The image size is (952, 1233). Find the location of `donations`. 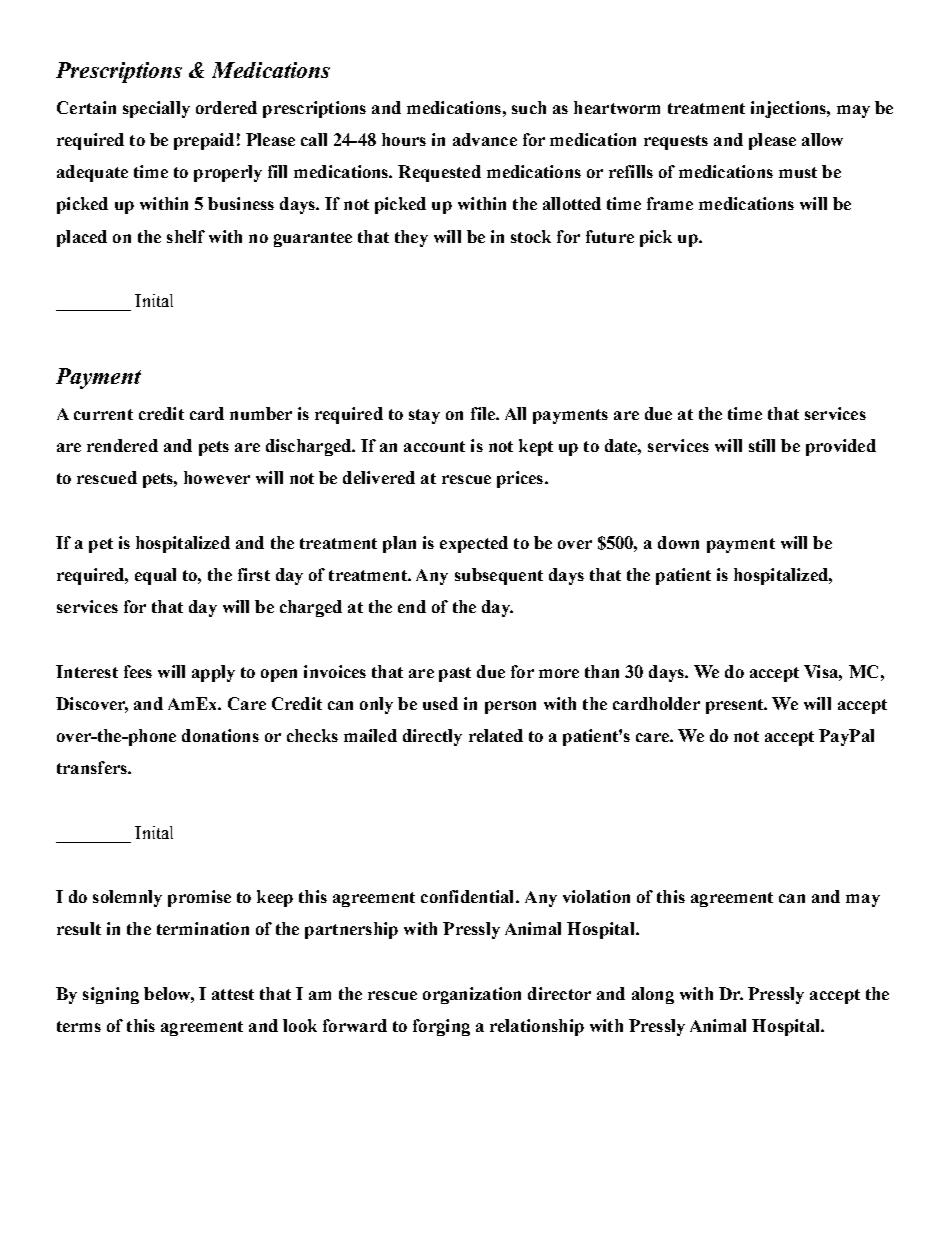

donations is located at coordinates (220, 735).
